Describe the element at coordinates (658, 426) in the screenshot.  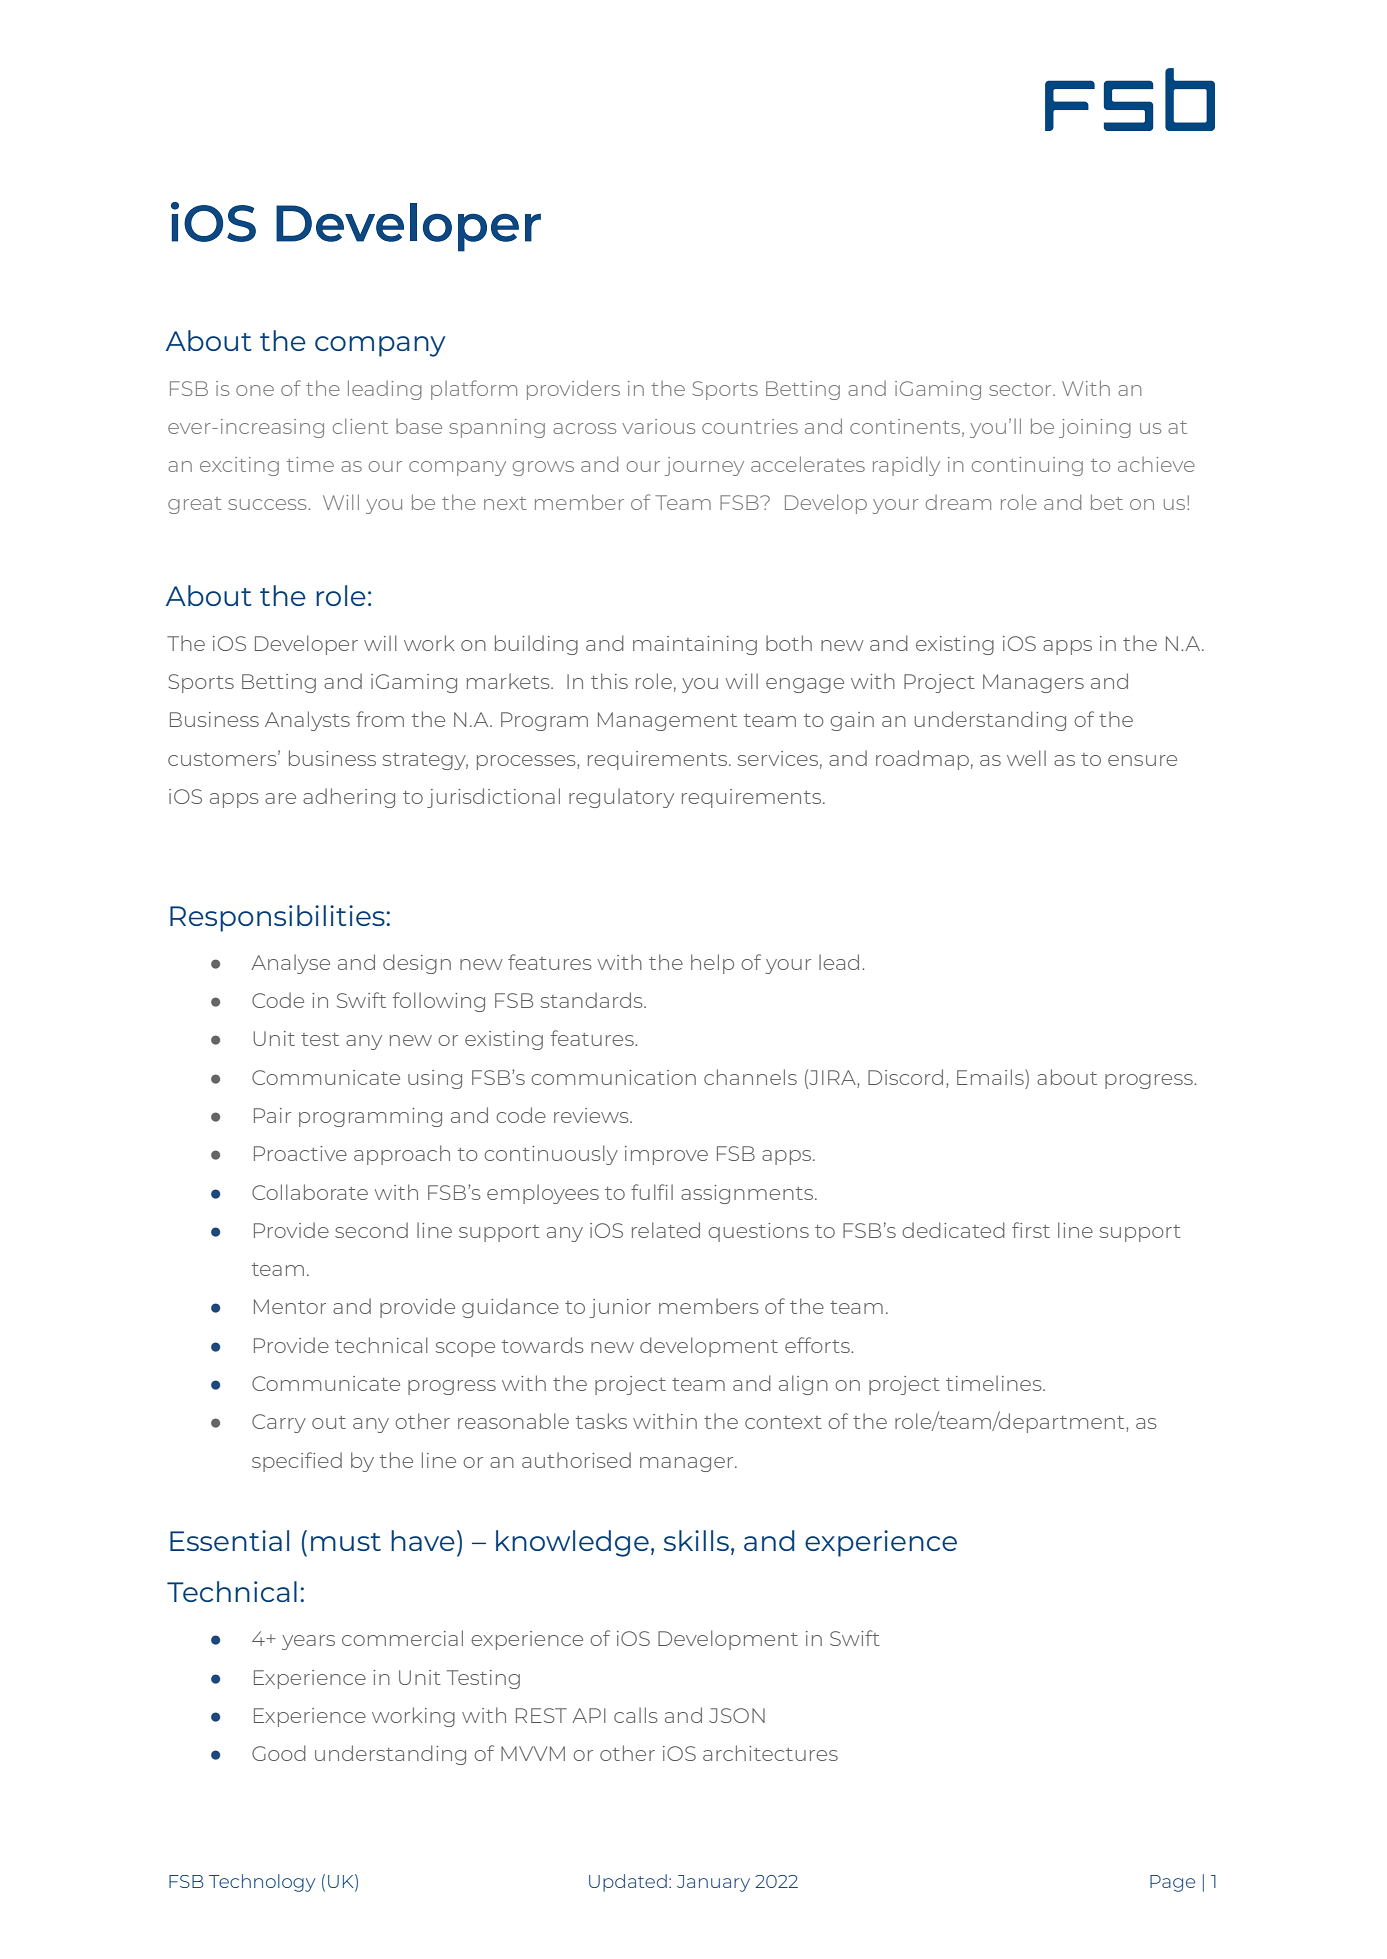
I see `various` at that location.
